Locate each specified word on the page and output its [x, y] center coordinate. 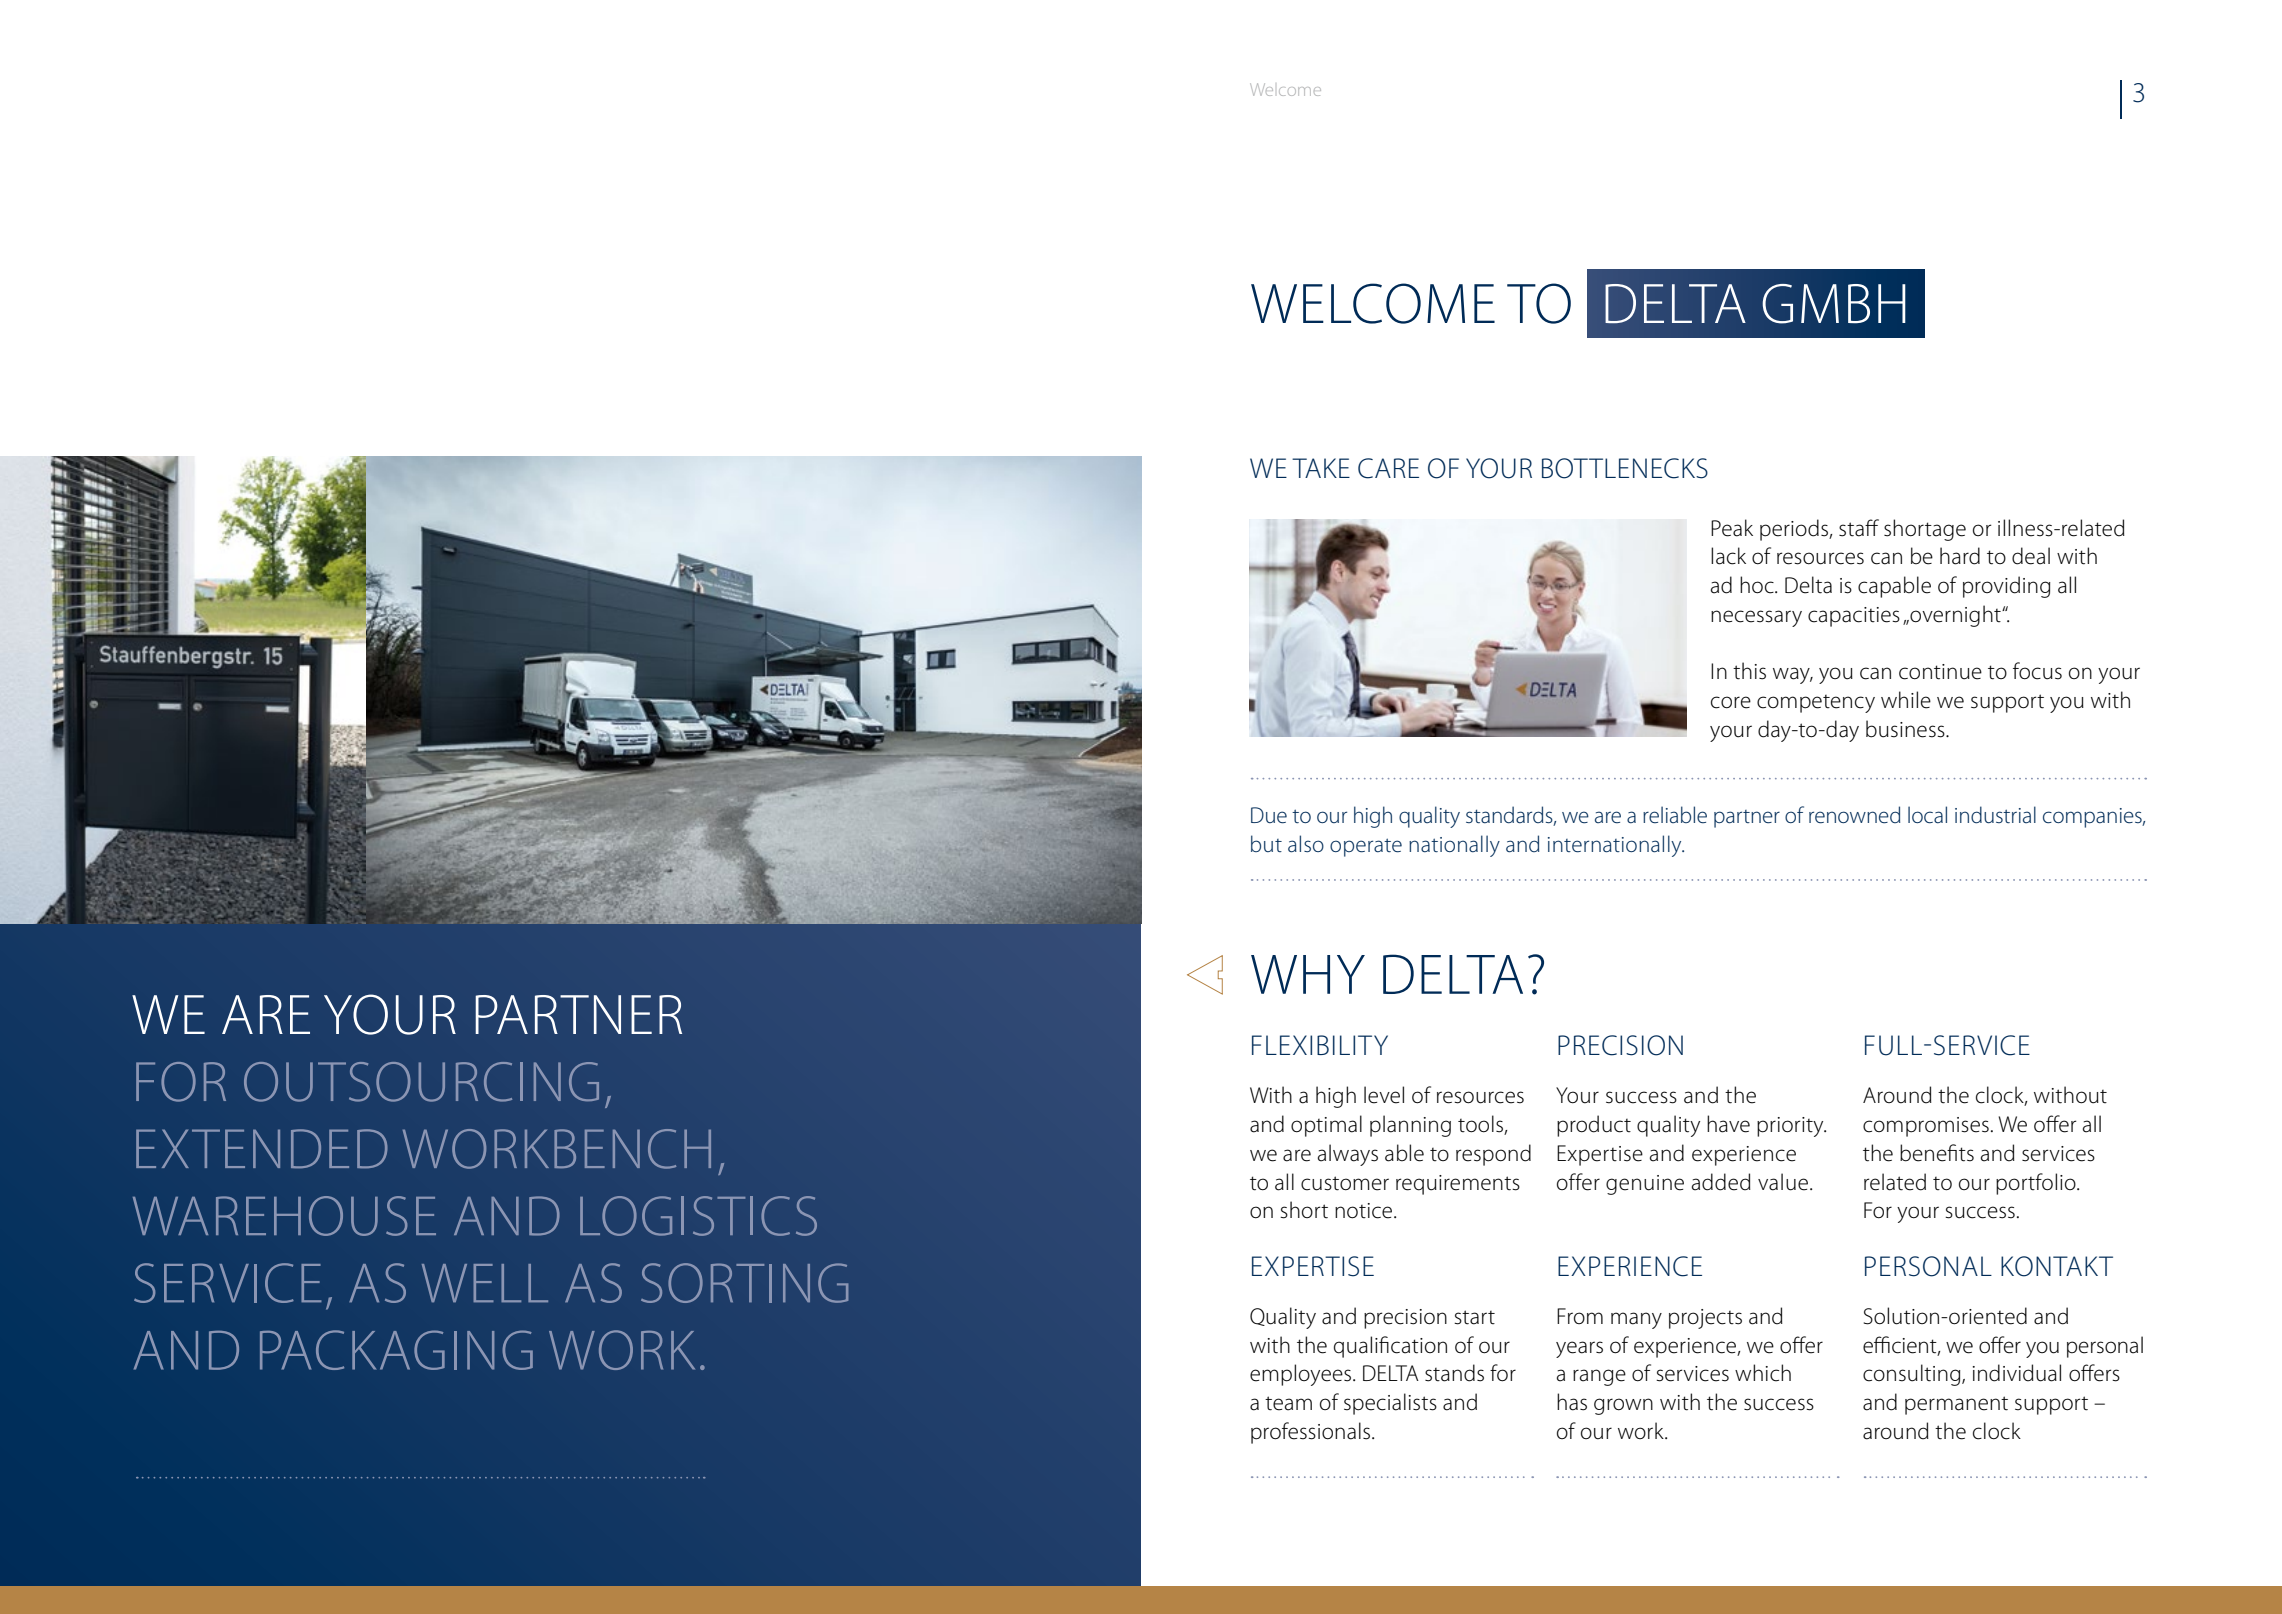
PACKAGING [396, 1350]
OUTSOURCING [421, 1082]
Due [1269, 815]
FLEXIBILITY [1320, 1045]
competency [1816, 704]
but [1266, 843]
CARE [1388, 468]
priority [1791, 1127]
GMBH [1833, 304]
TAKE [1321, 468]
